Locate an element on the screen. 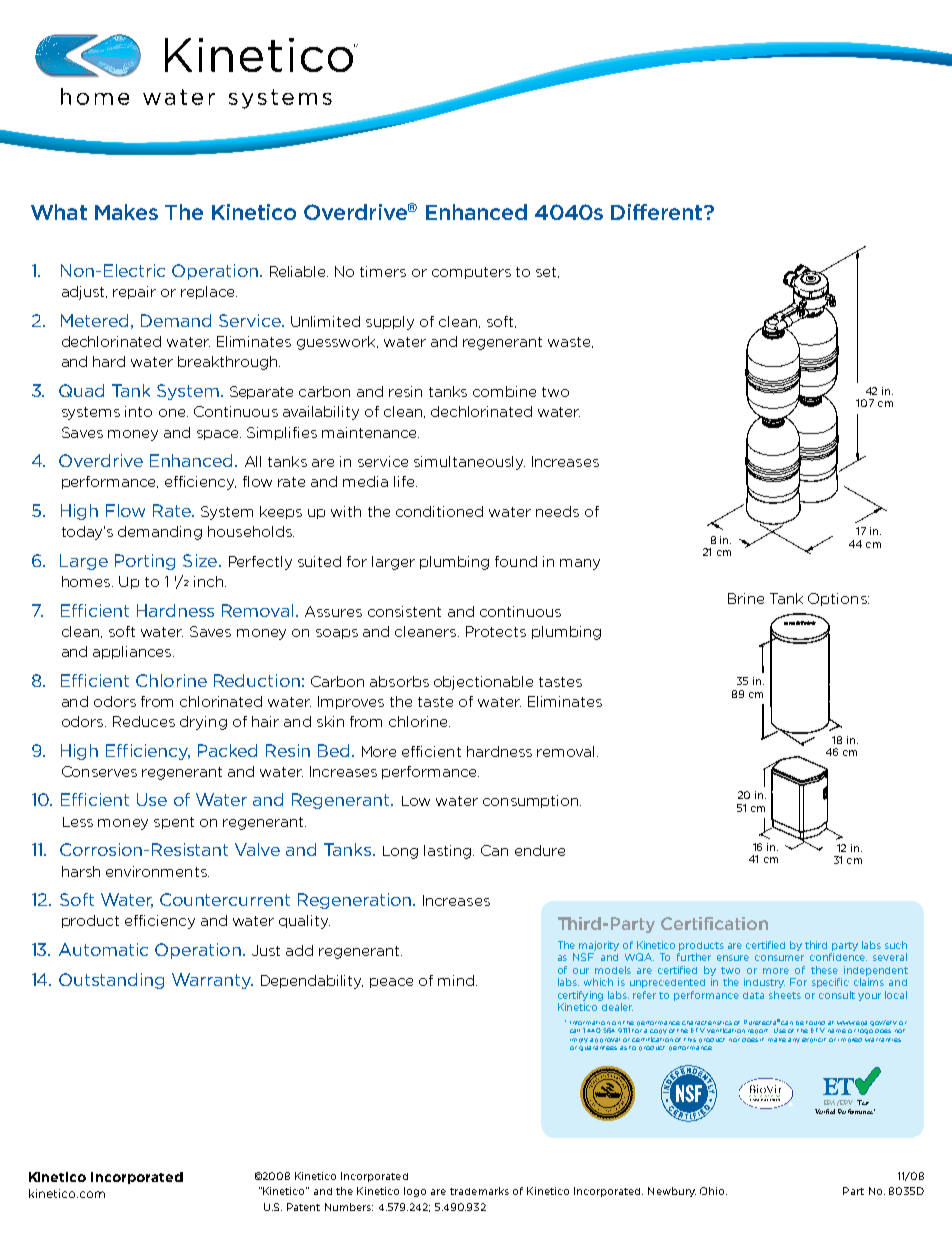 Image resolution: width=952 pixels, height=1233 pixels. lasting is located at coordinates (449, 852).
